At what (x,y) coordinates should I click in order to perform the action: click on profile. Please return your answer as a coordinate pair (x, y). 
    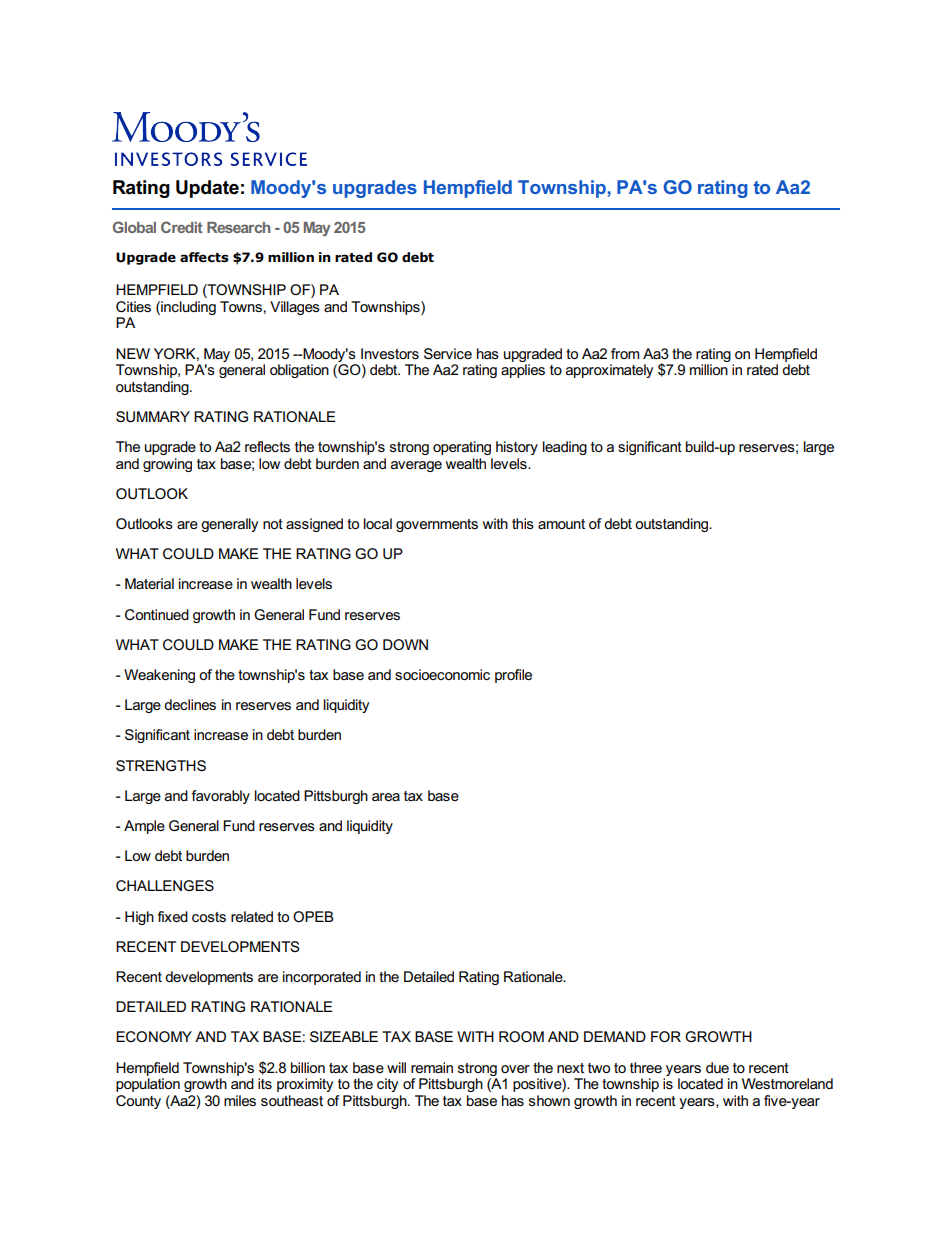
    Looking at the image, I should click on (513, 676).
